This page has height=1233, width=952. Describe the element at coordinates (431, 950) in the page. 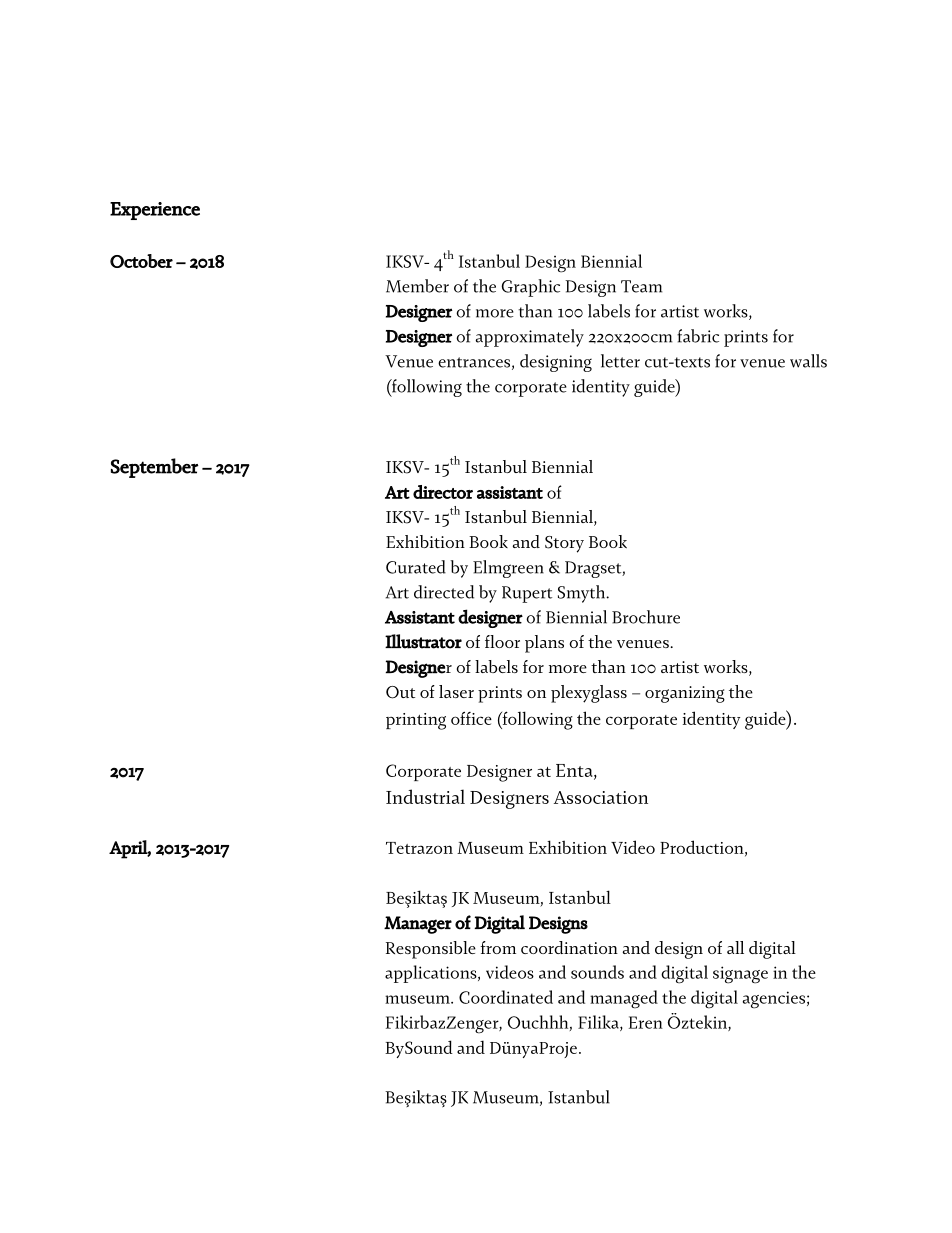

I see `Responsible` at that location.
